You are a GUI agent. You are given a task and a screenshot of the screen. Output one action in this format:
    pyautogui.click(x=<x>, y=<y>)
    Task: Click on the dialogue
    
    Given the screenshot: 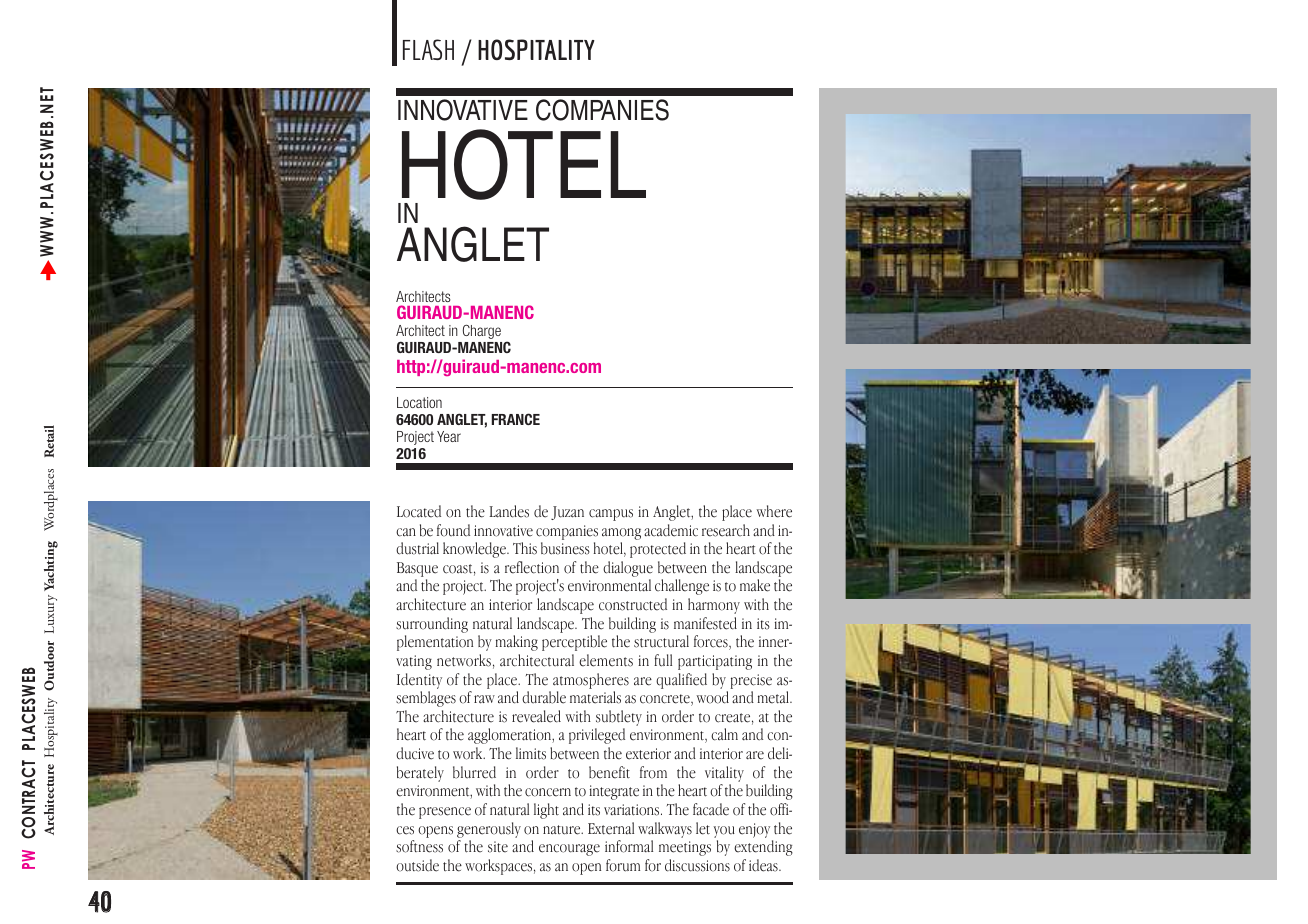 What is the action you would take?
    pyautogui.click(x=628, y=569)
